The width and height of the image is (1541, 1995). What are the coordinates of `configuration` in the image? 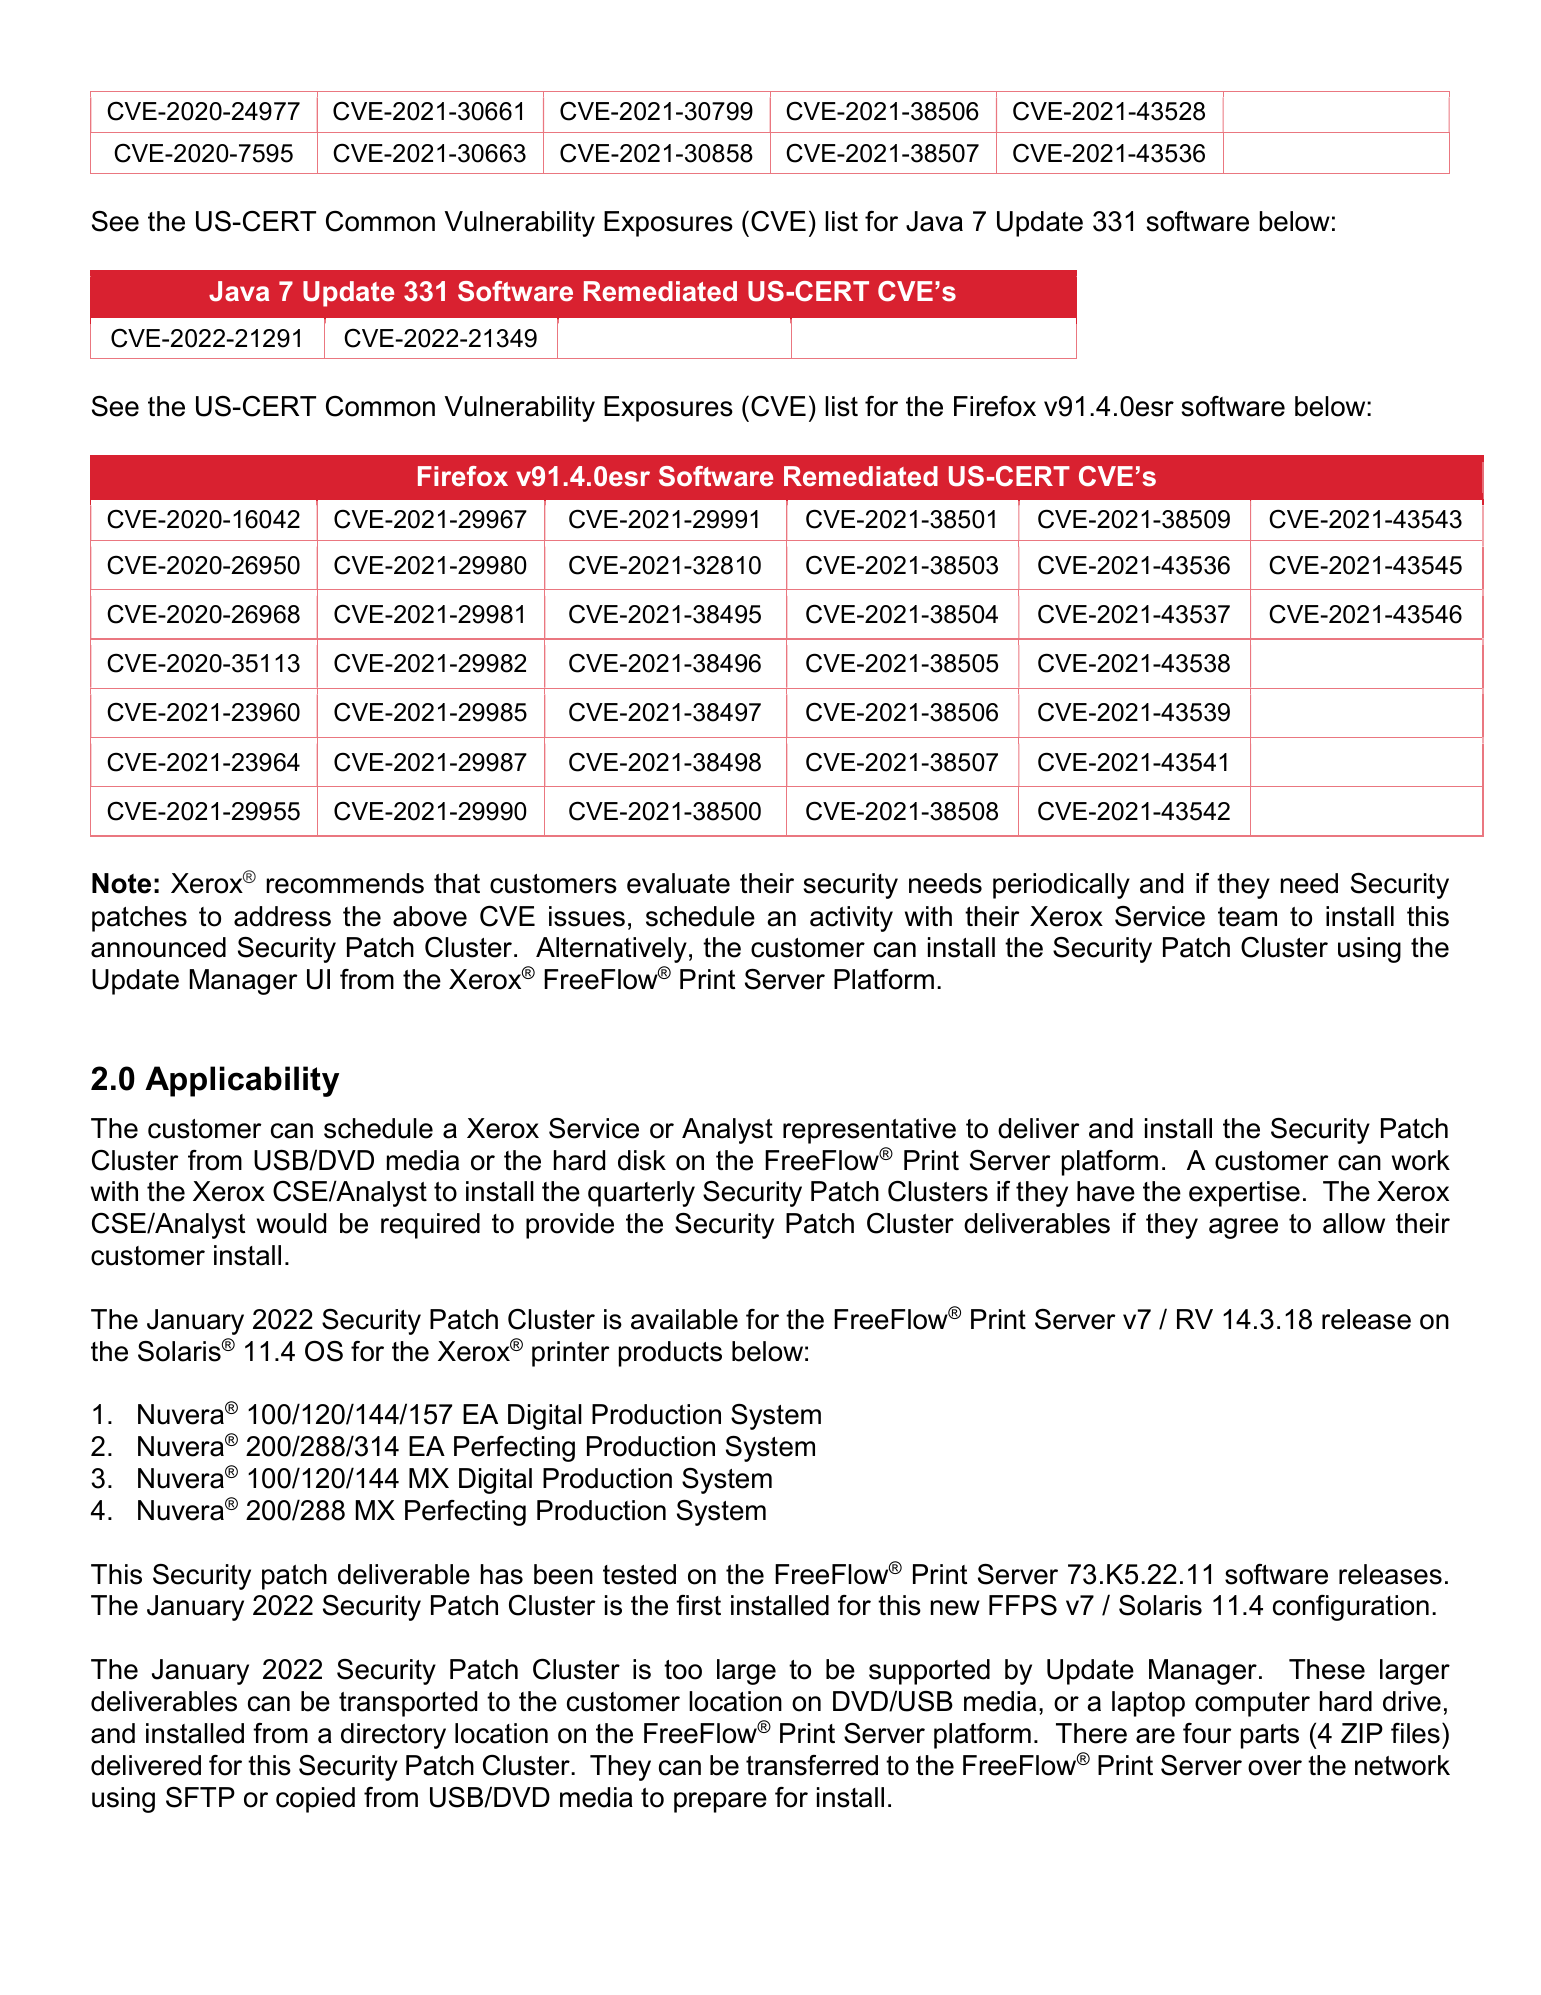 It's located at (1351, 1608).
